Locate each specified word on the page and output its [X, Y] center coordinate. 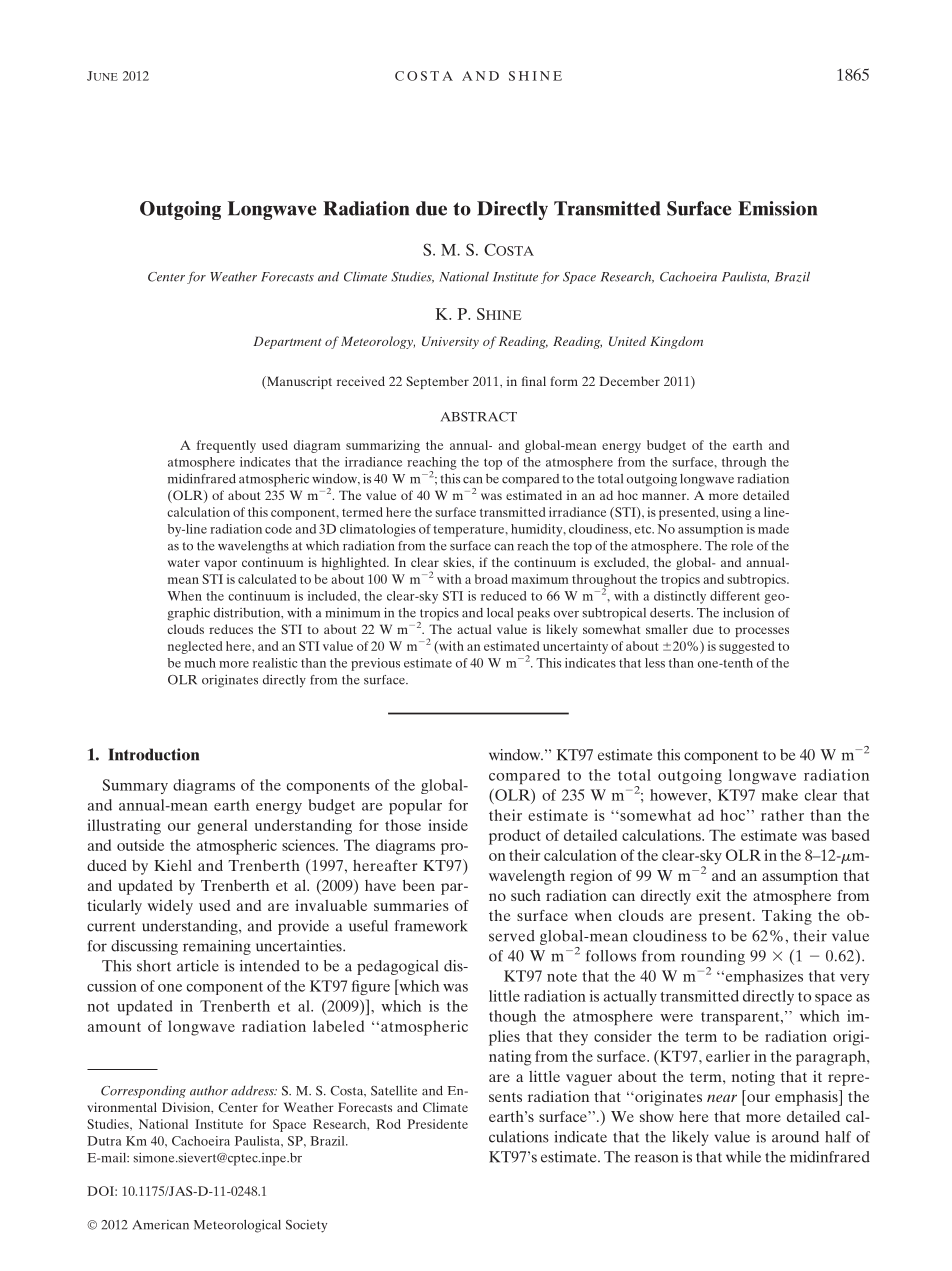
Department [287, 342]
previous [375, 664]
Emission [777, 208]
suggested [747, 647]
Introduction [153, 754]
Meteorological [237, 1226]
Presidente [437, 1124]
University [450, 342]
